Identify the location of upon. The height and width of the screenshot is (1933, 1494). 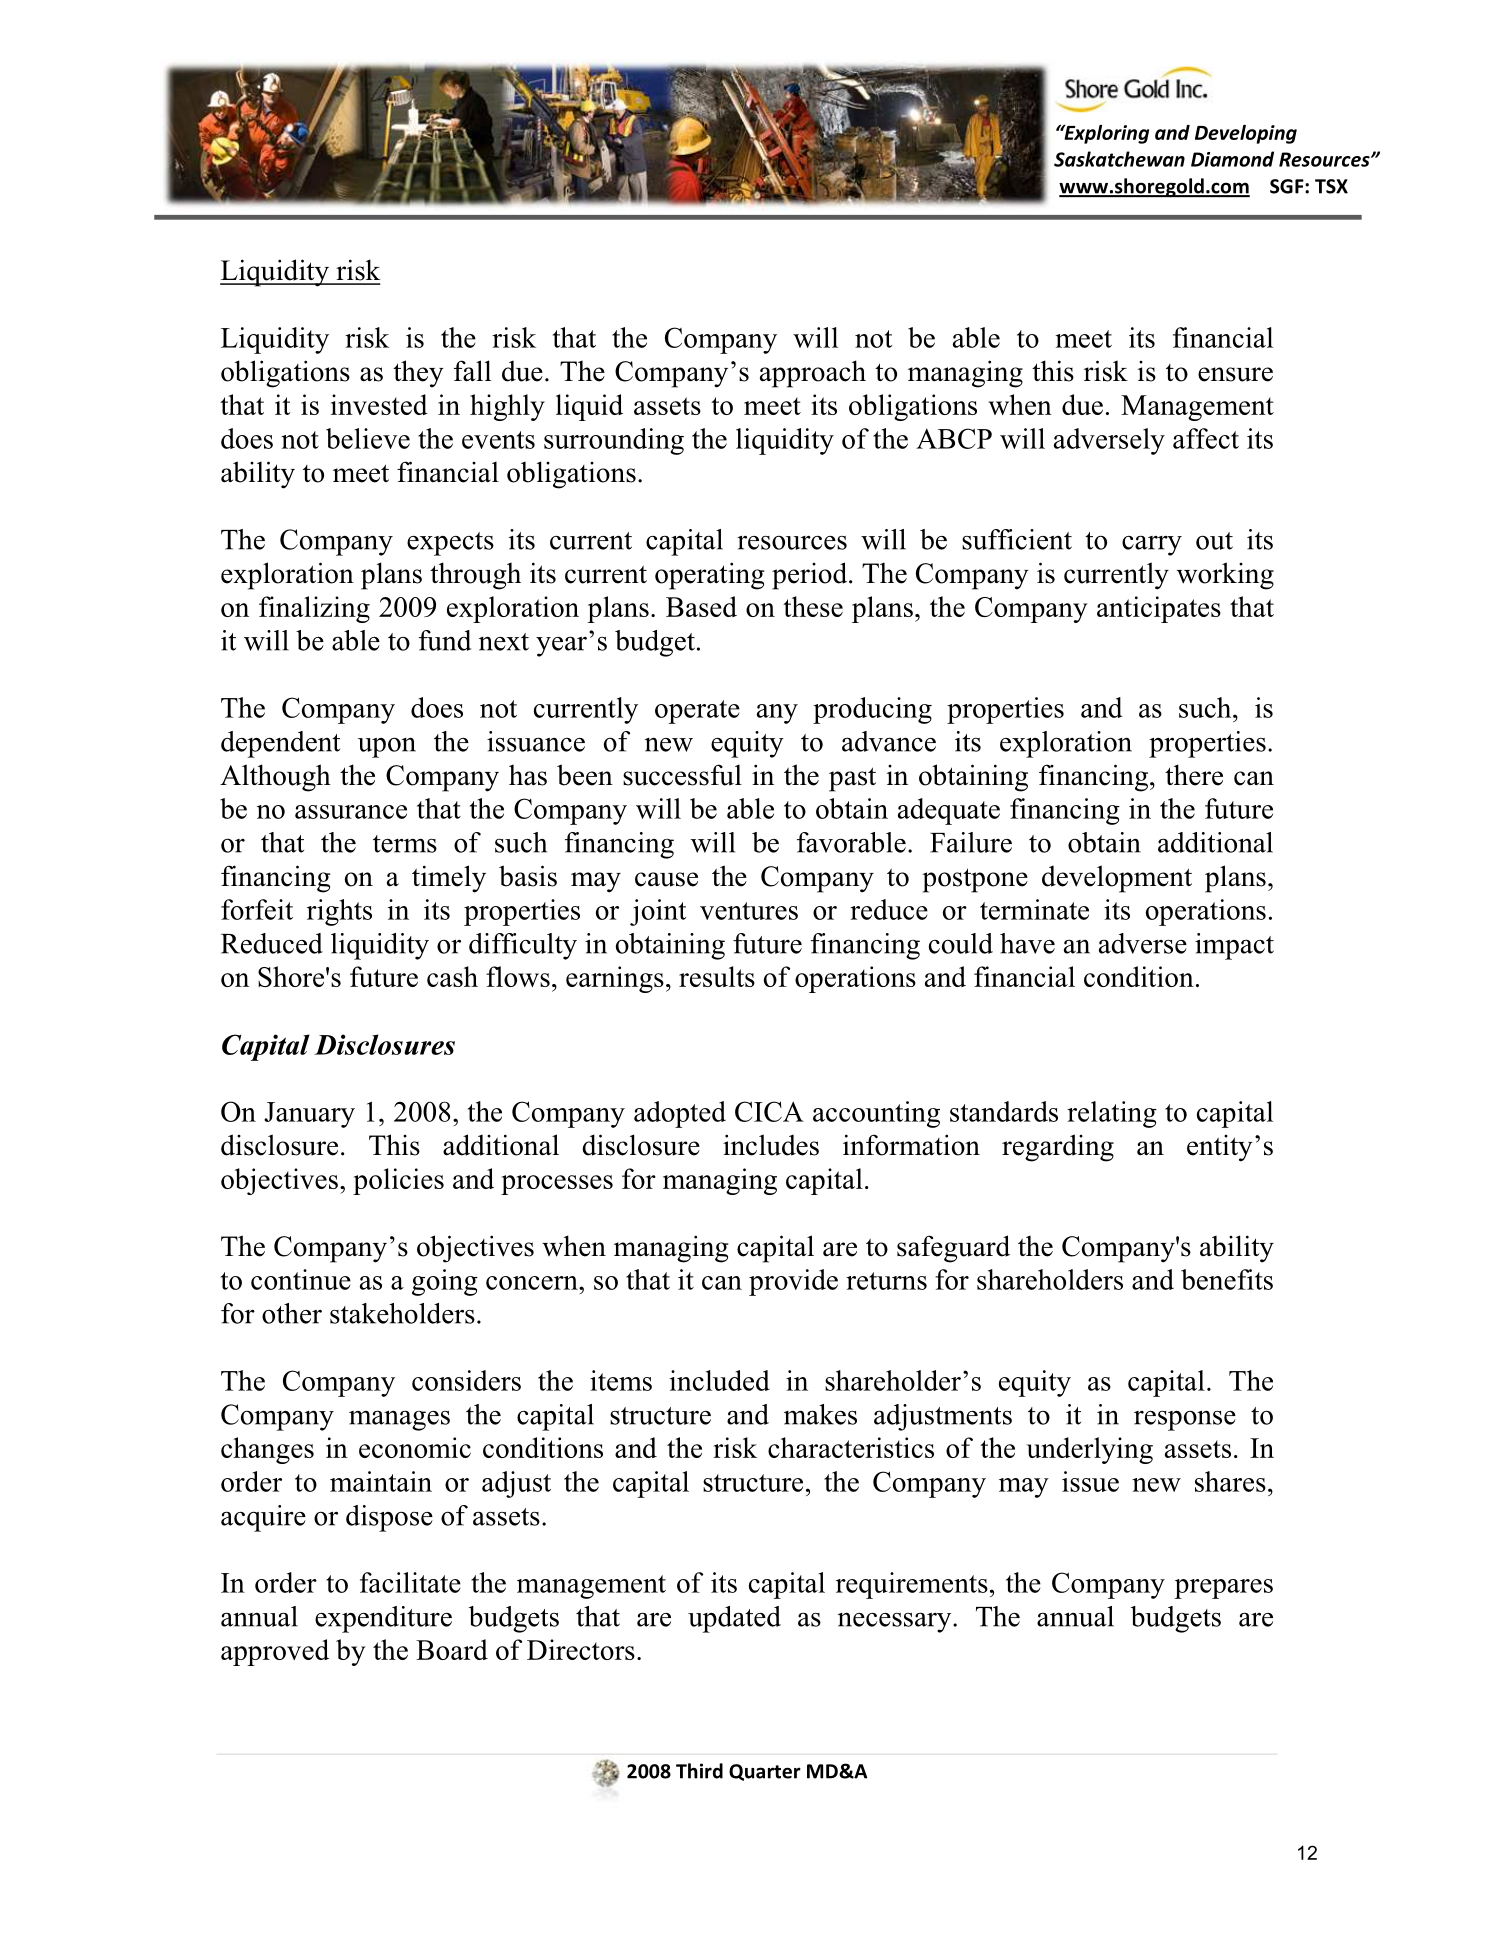
(387, 747).
